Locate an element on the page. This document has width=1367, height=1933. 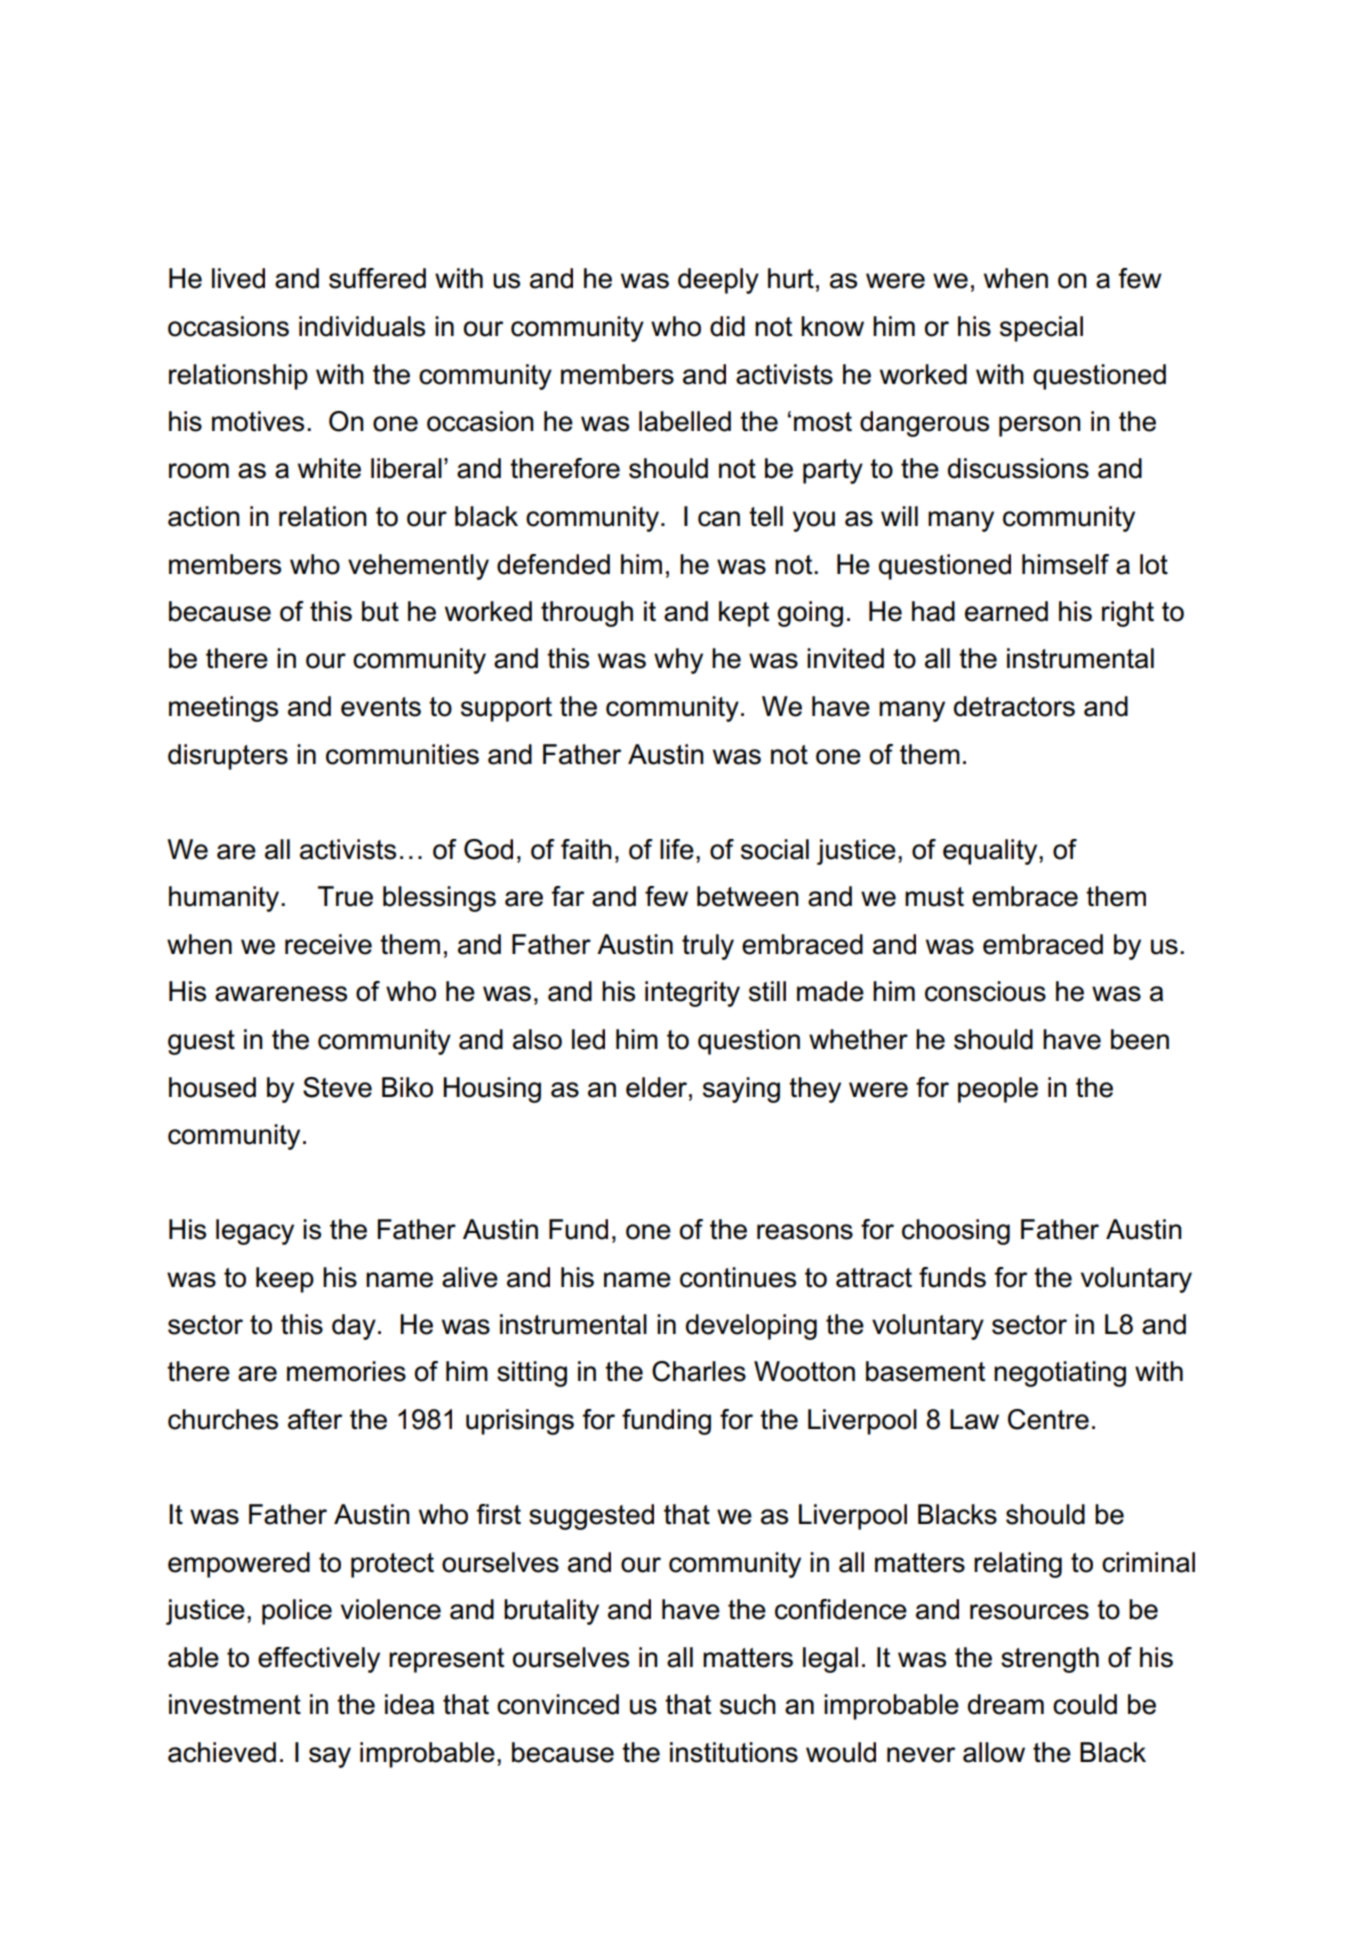
life is located at coordinates (677, 849).
